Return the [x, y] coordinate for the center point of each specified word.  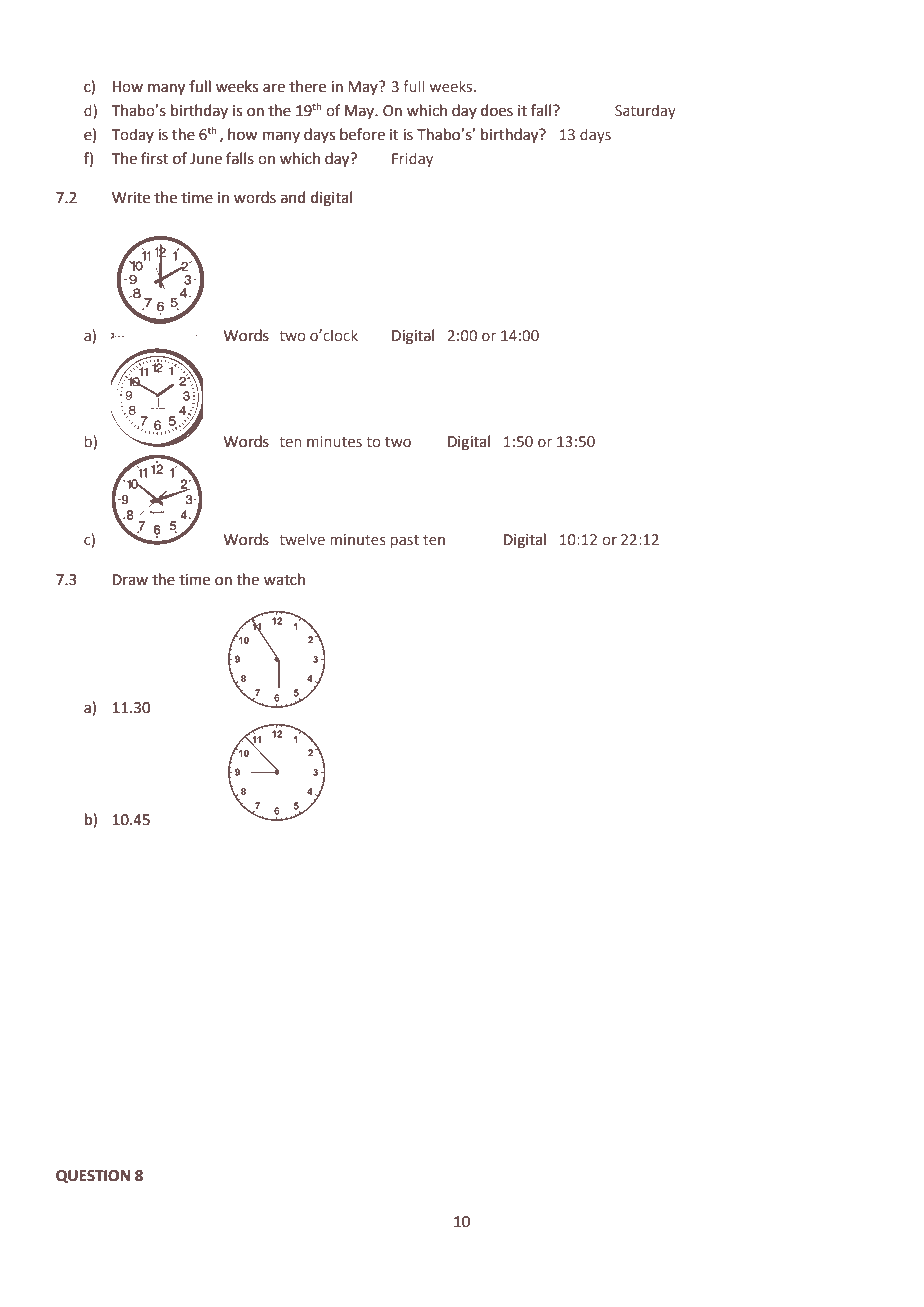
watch [284, 579]
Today [133, 135]
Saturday [645, 111]
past [405, 541]
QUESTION [93, 1176]
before [362, 134]
